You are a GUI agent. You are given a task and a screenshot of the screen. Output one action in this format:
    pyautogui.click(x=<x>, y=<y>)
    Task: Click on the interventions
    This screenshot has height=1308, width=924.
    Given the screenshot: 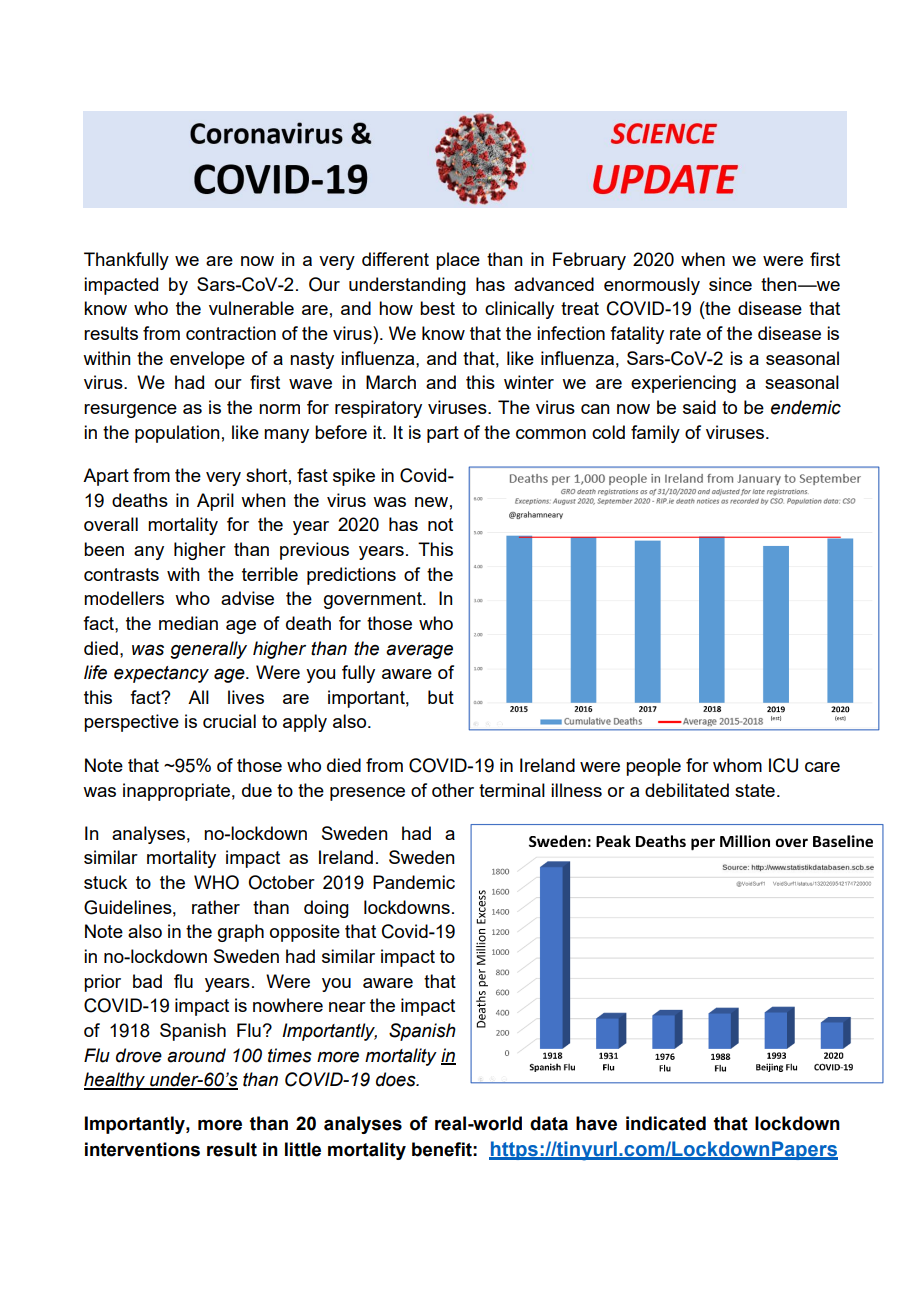 What is the action you would take?
    pyautogui.click(x=142, y=1149)
